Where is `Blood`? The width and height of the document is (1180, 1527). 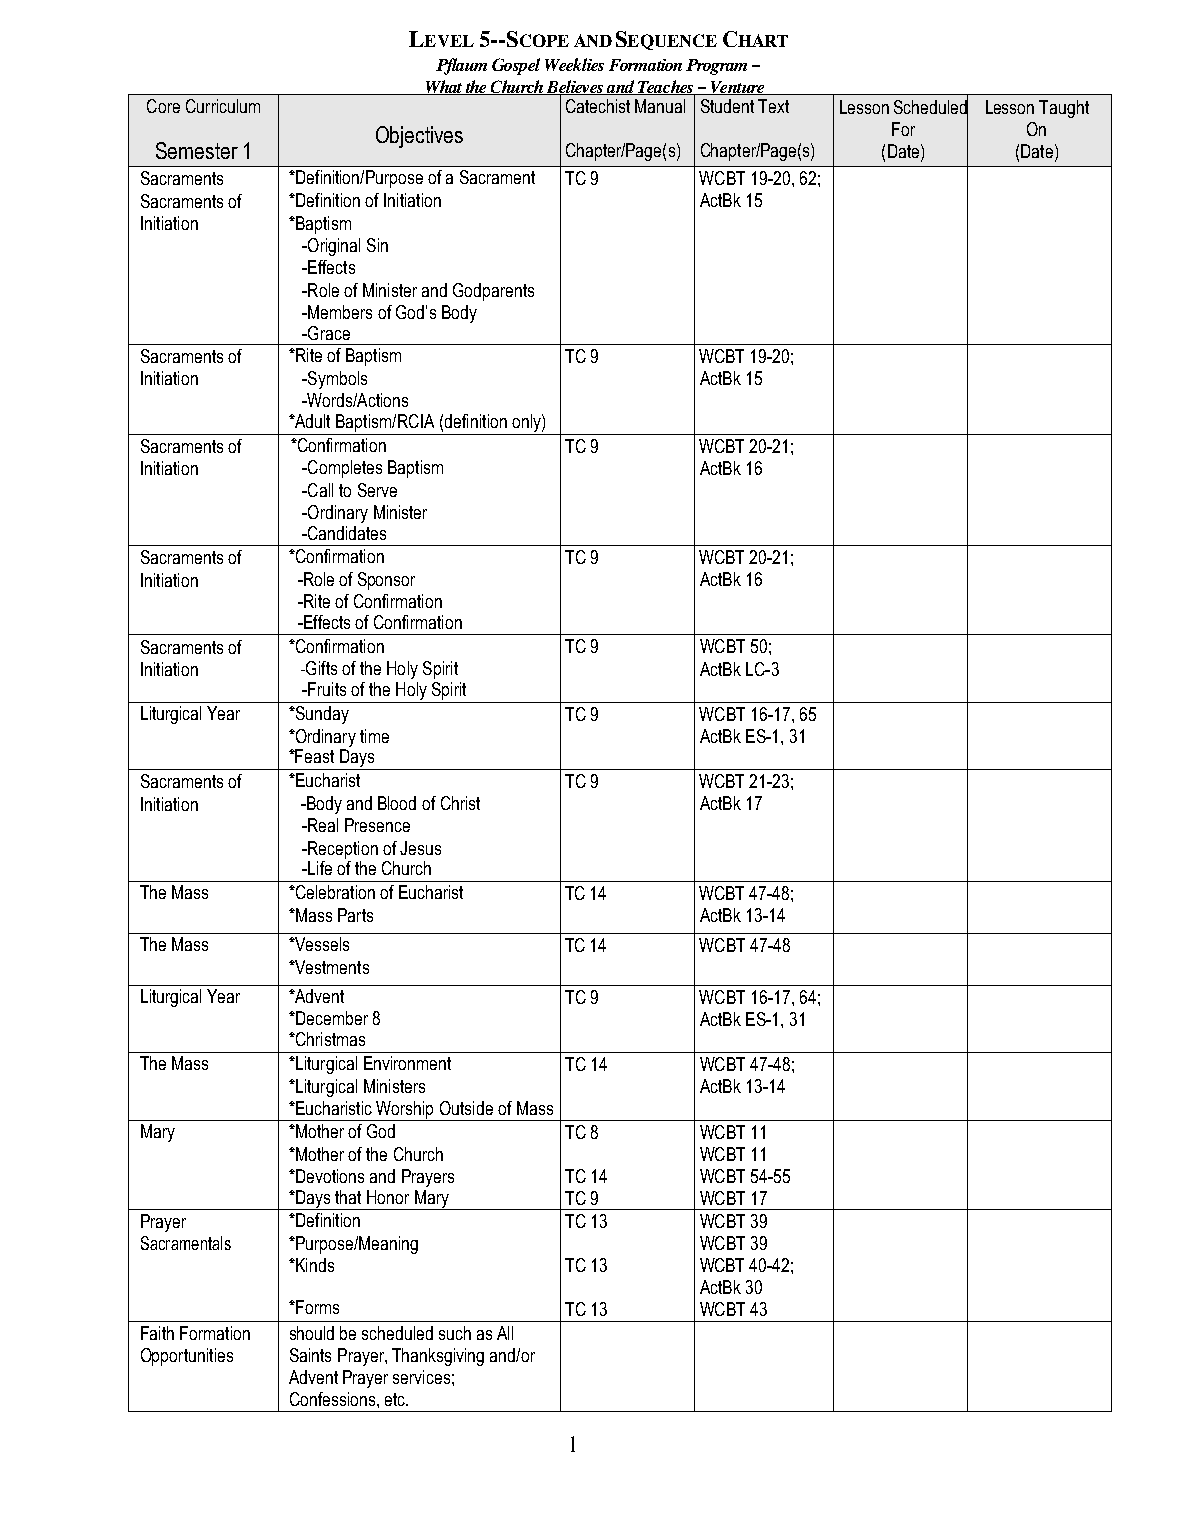 Blood is located at coordinates (397, 803).
